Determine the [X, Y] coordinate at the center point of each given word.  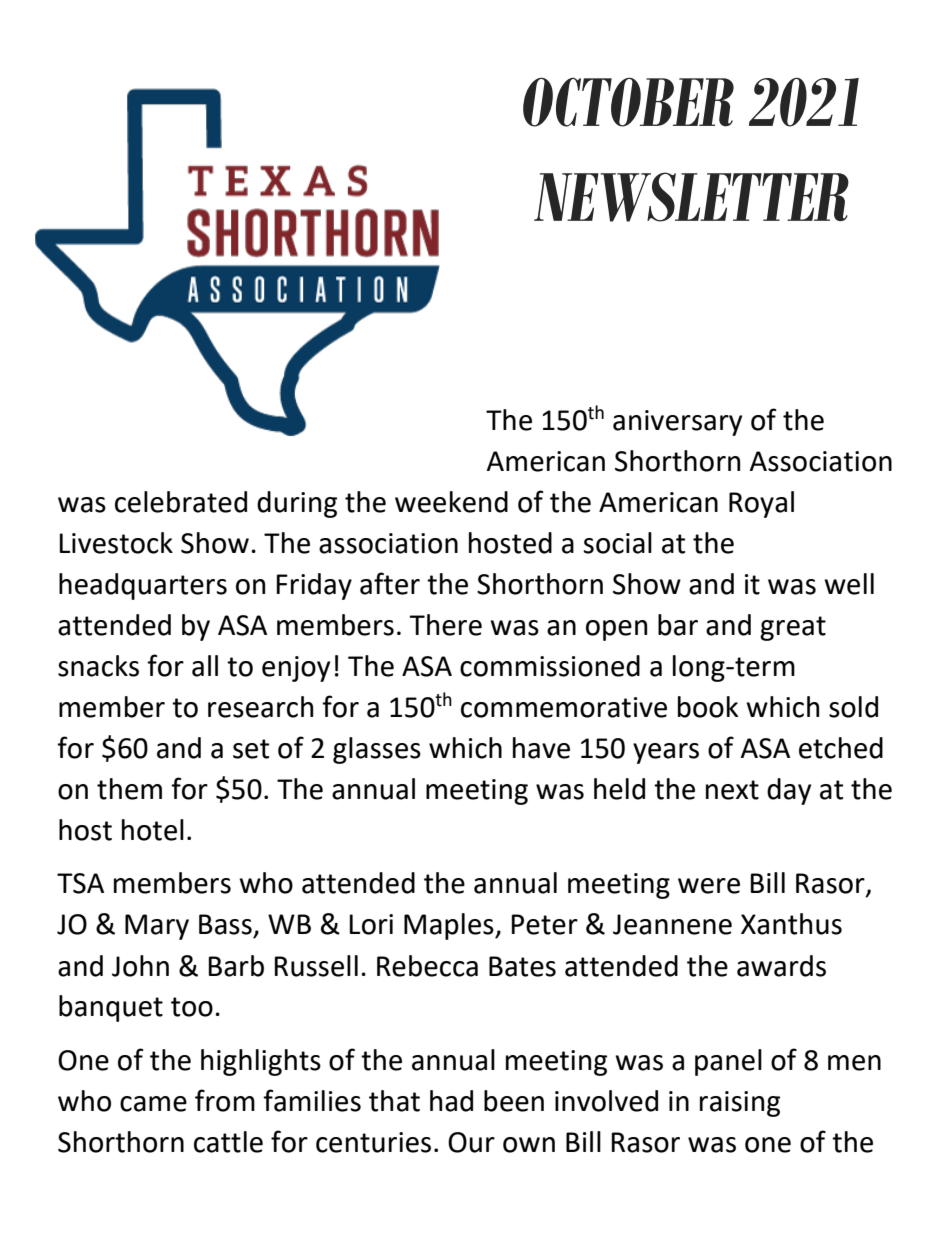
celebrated [181, 502]
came [153, 1104]
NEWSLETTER [691, 197]
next [732, 790]
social [617, 543]
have [541, 748]
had [451, 1101]
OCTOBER [628, 102]
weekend [451, 502]
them [129, 789]
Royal [761, 504]
